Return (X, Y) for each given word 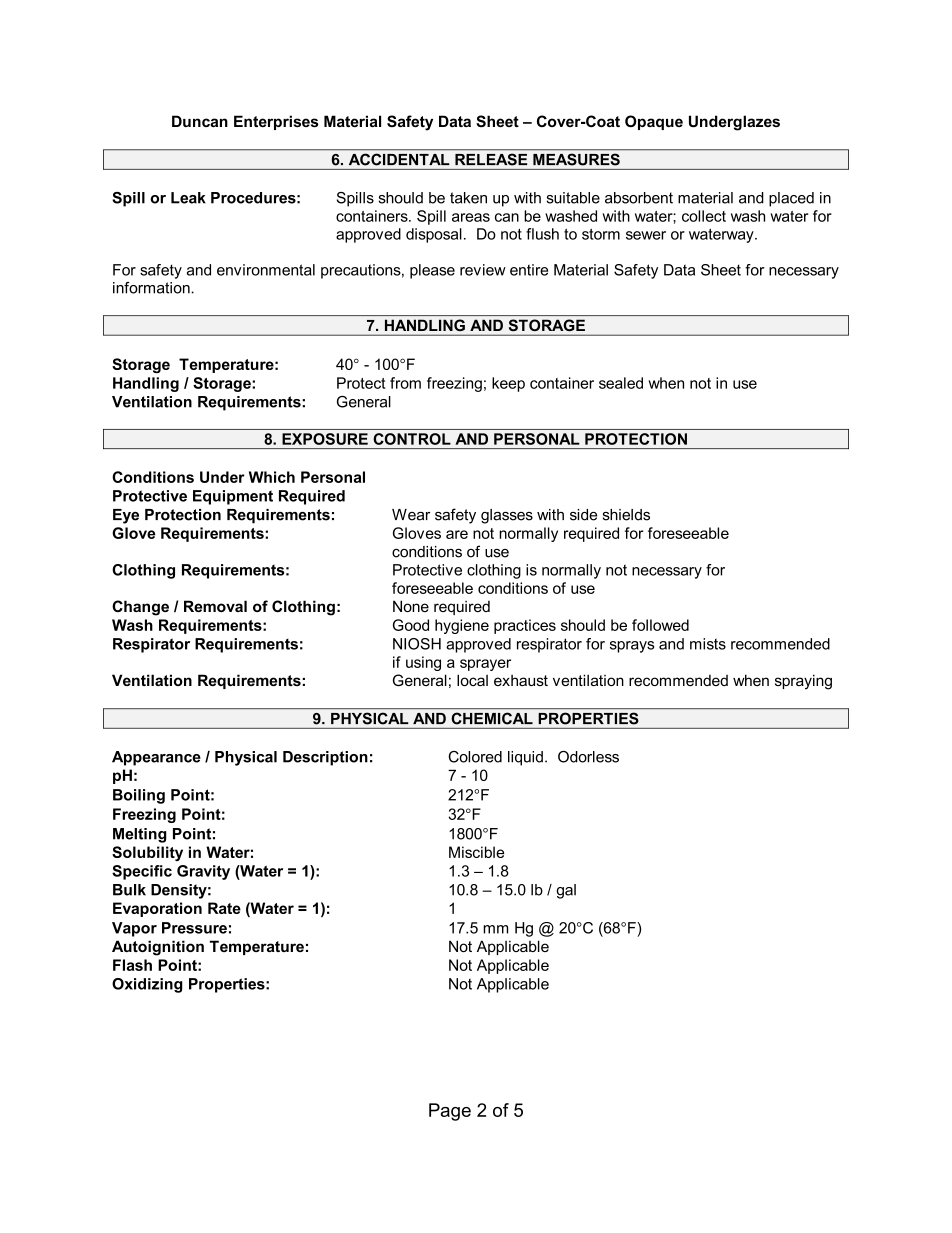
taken (468, 198)
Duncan (200, 121)
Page (450, 1112)
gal (566, 891)
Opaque (654, 122)
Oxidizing (147, 985)
